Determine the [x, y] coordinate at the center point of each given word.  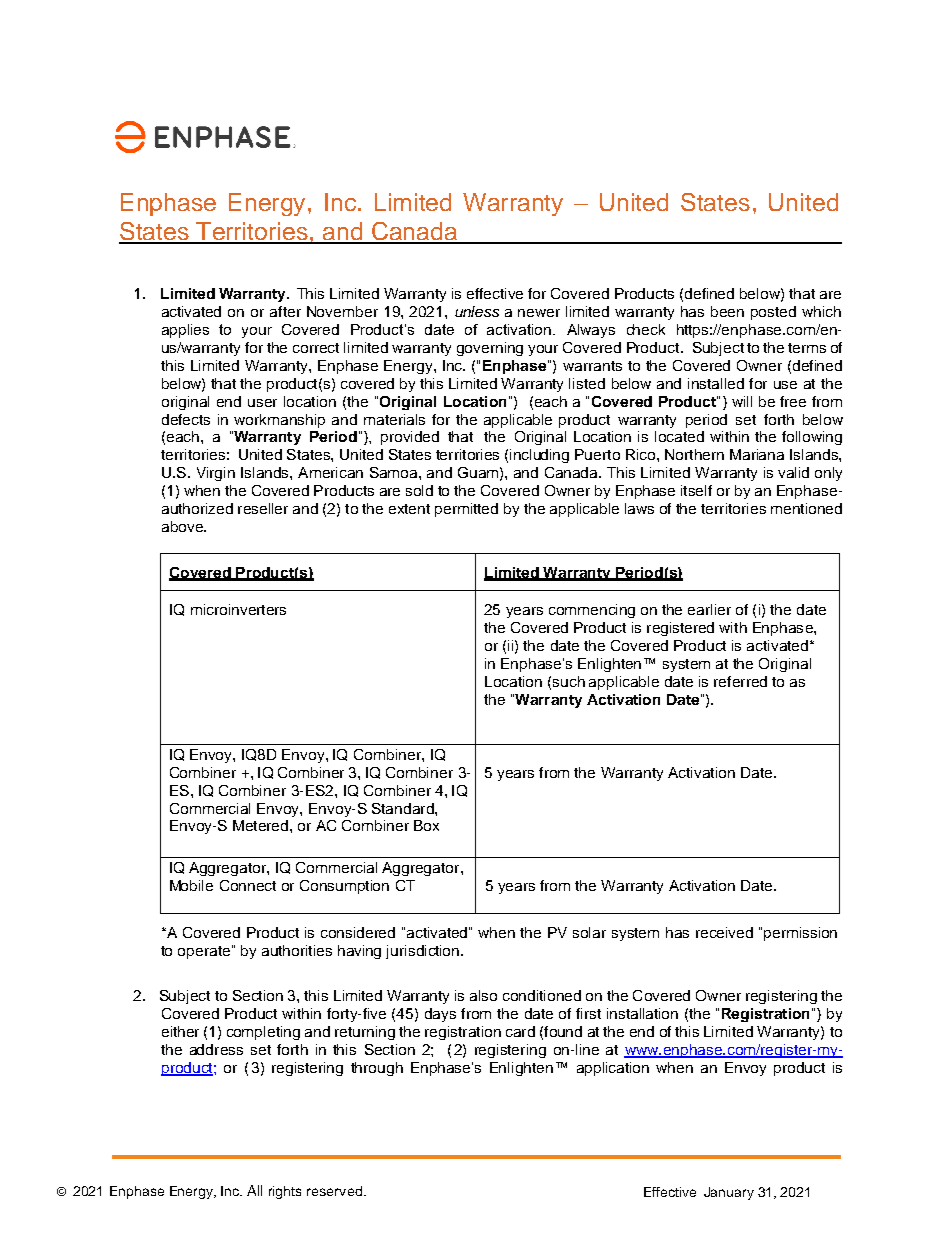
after [285, 311]
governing [490, 349]
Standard [404, 808]
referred [740, 681]
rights [285, 1192]
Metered [260, 825]
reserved [336, 1191]
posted [773, 313]
